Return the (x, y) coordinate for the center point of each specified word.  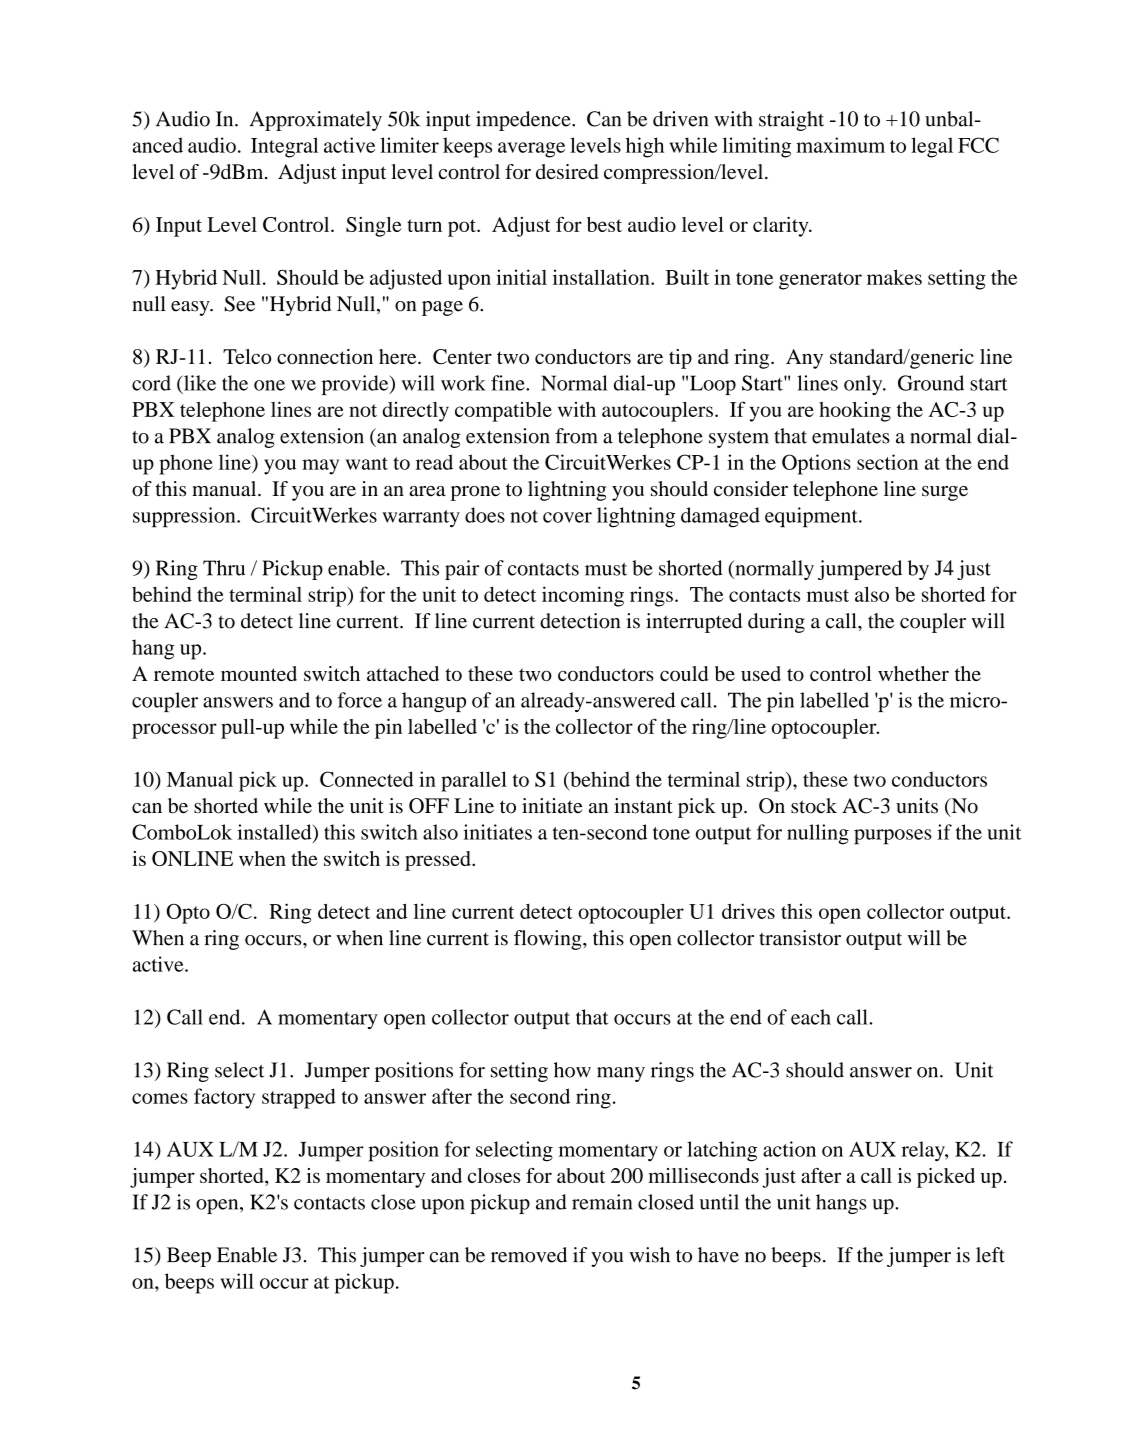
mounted (259, 673)
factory (224, 1098)
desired (567, 172)
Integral (284, 147)
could (684, 673)
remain (602, 1202)
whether (913, 673)
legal (932, 147)
